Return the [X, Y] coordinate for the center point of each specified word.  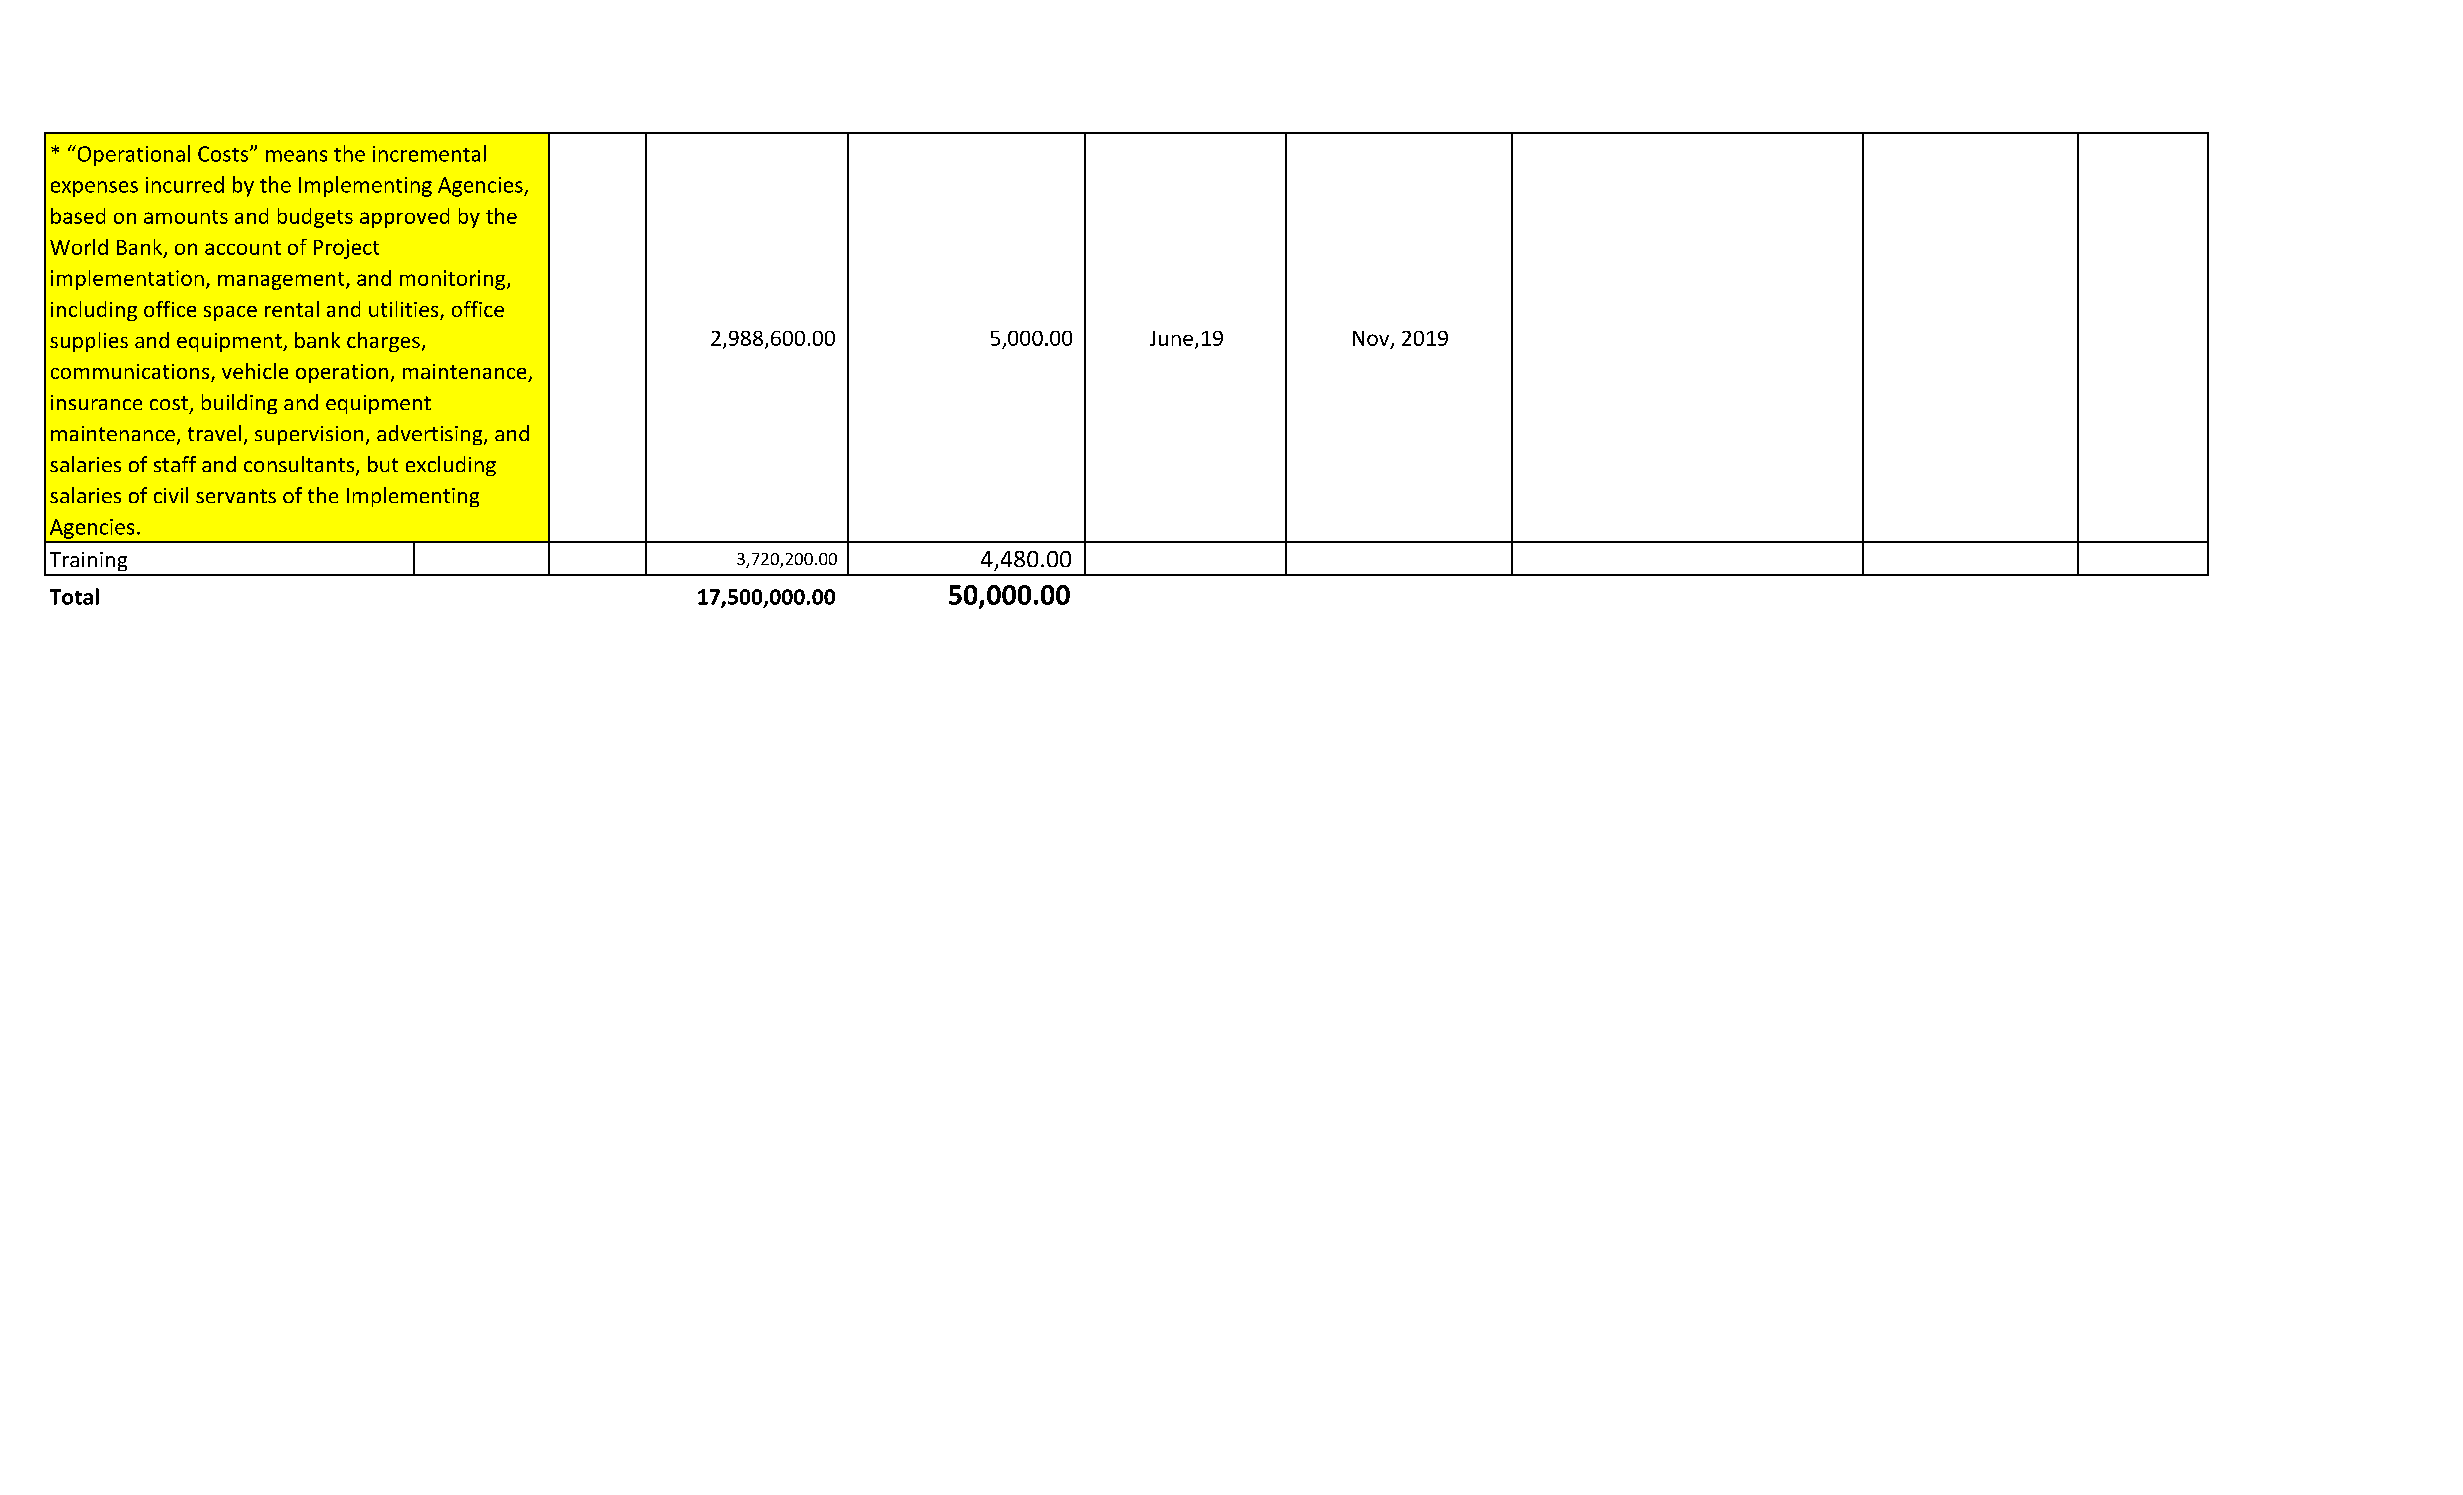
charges [383, 342]
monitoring [454, 280]
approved [404, 218]
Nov [1372, 339]
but [383, 464]
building [239, 404]
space [230, 313]
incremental [429, 153]
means [296, 156]
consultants [299, 464]
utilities [405, 310]
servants [236, 496]
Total [74, 596]
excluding [451, 466]
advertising [431, 435]
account [243, 248]
